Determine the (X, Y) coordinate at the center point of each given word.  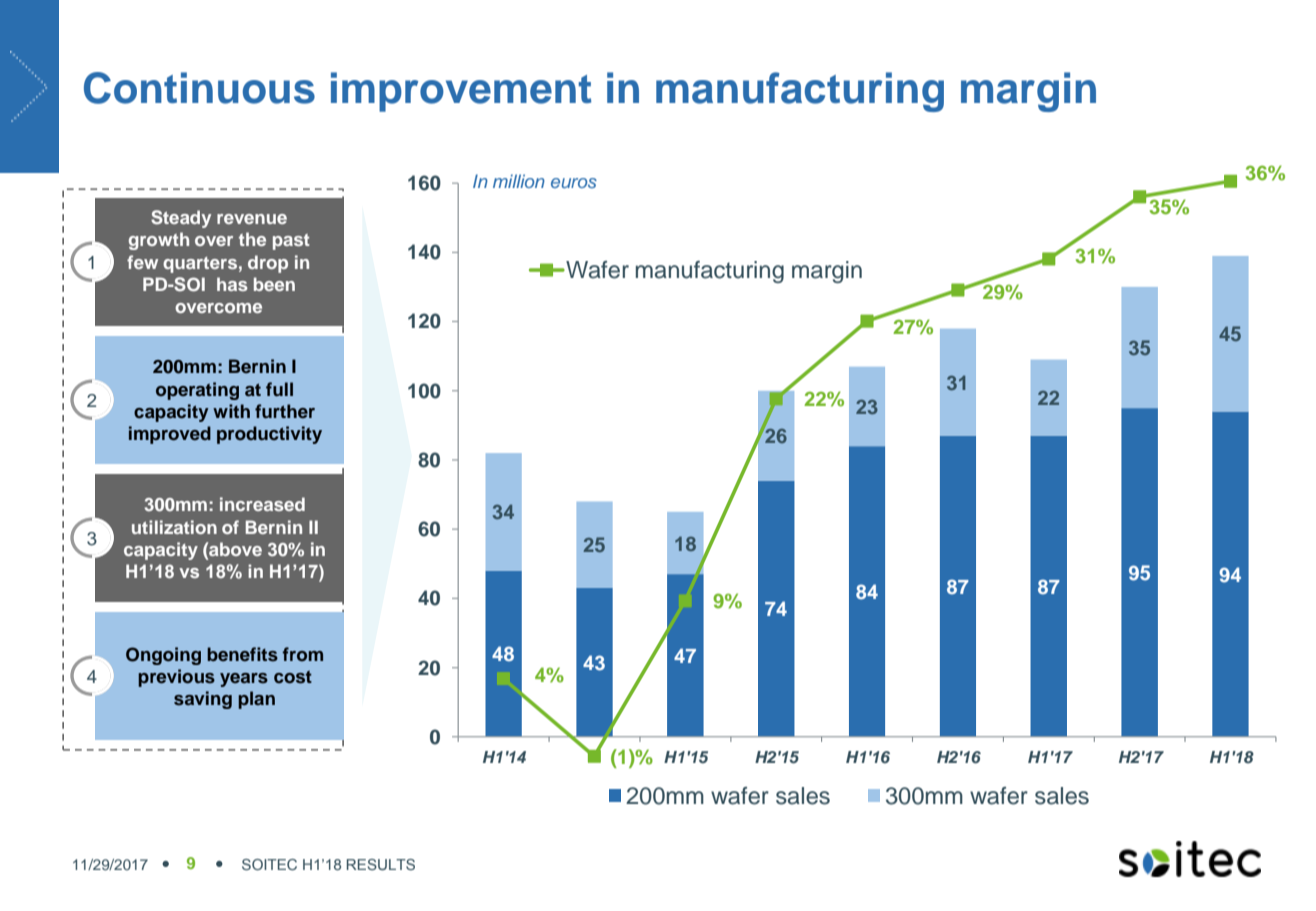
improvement (461, 92)
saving (203, 700)
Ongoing (163, 656)
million (519, 181)
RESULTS (381, 864)
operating (197, 391)
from (302, 654)
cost (293, 677)
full (279, 389)
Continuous (199, 88)
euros (574, 183)
